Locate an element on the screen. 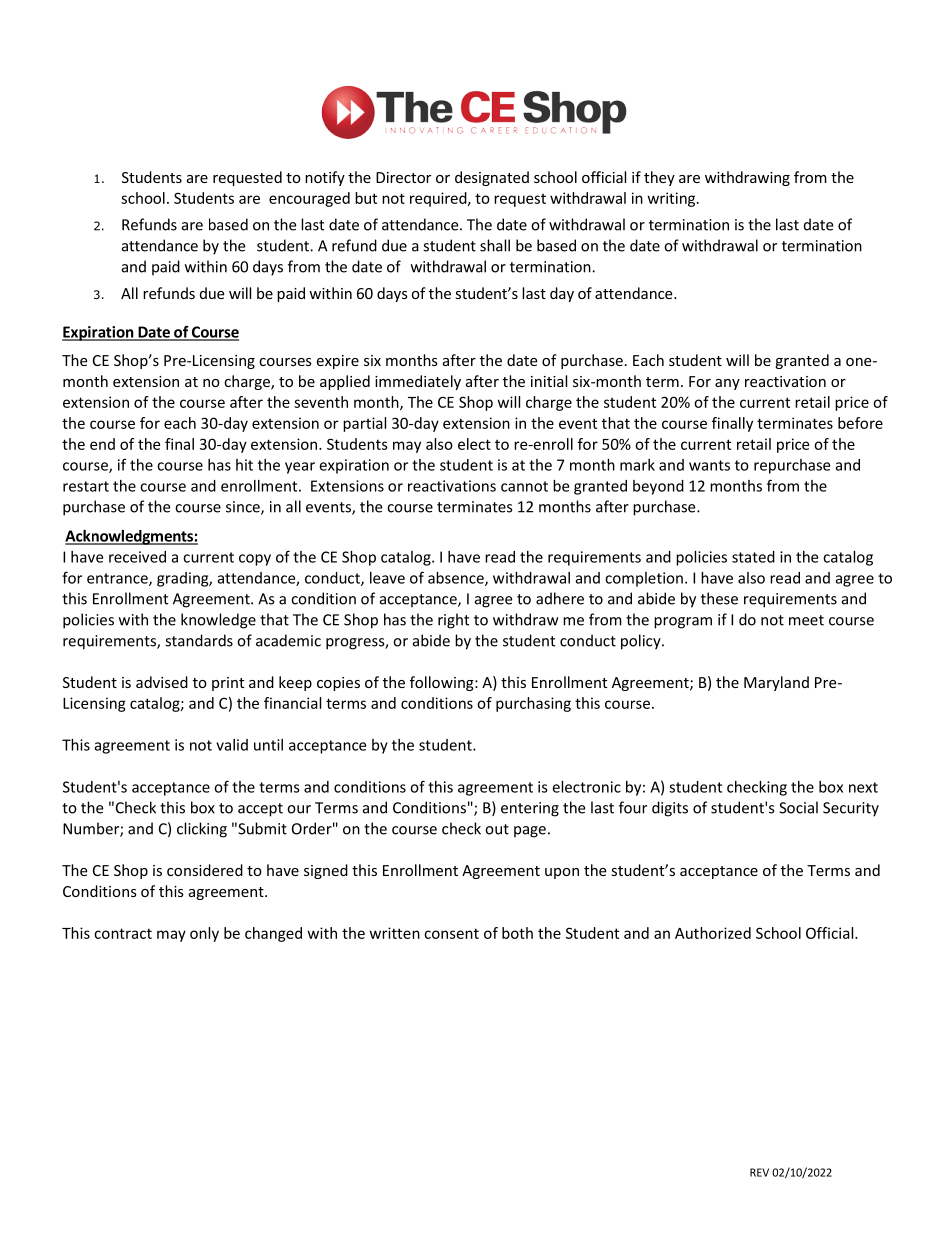 Image resolution: width=952 pixels, height=1233 pixels. only is located at coordinates (204, 934).
